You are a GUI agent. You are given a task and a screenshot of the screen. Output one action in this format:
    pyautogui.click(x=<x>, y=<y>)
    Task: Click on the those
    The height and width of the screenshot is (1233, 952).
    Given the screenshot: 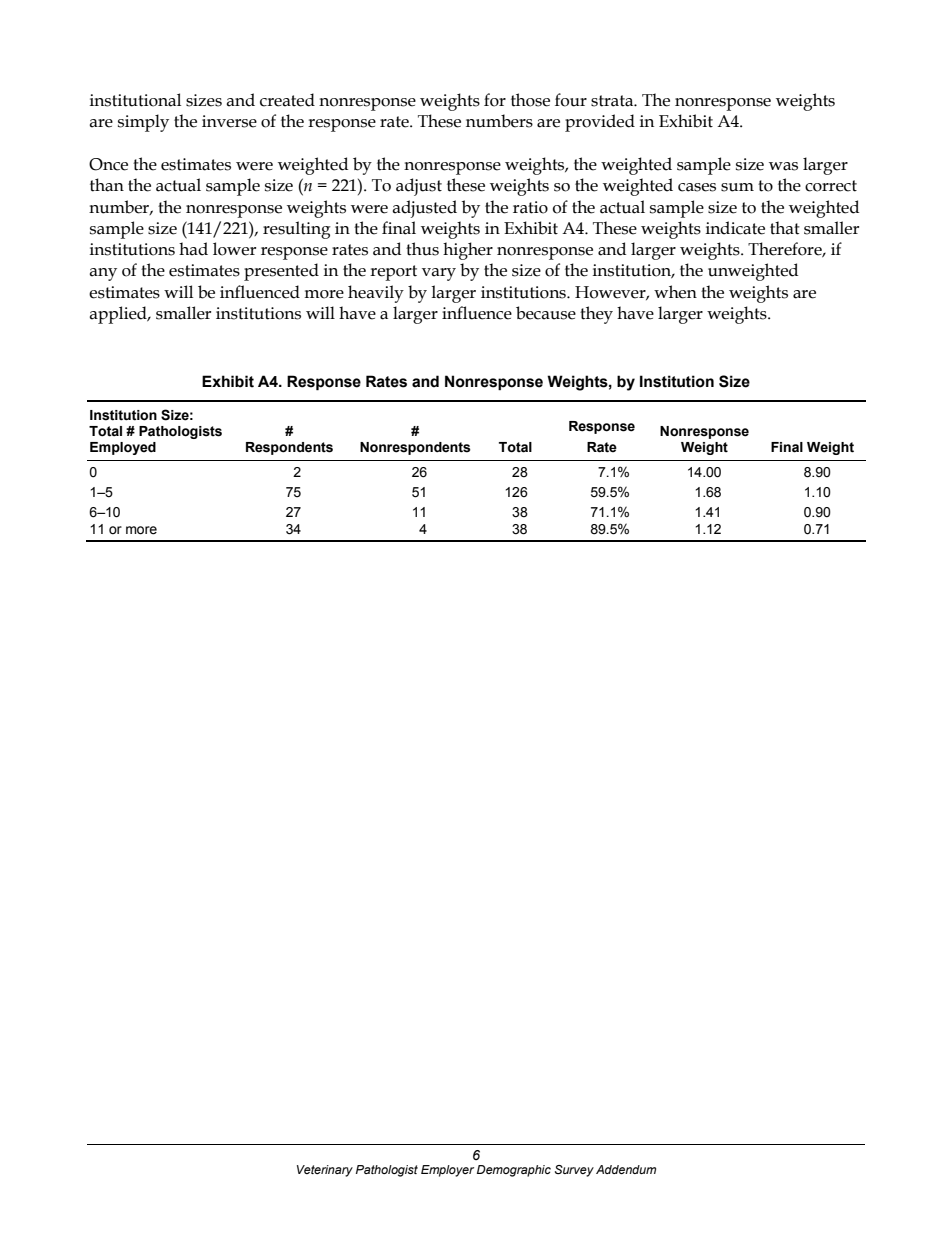 What is the action you would take?
    pyautogui.click(x=530, y=100)
